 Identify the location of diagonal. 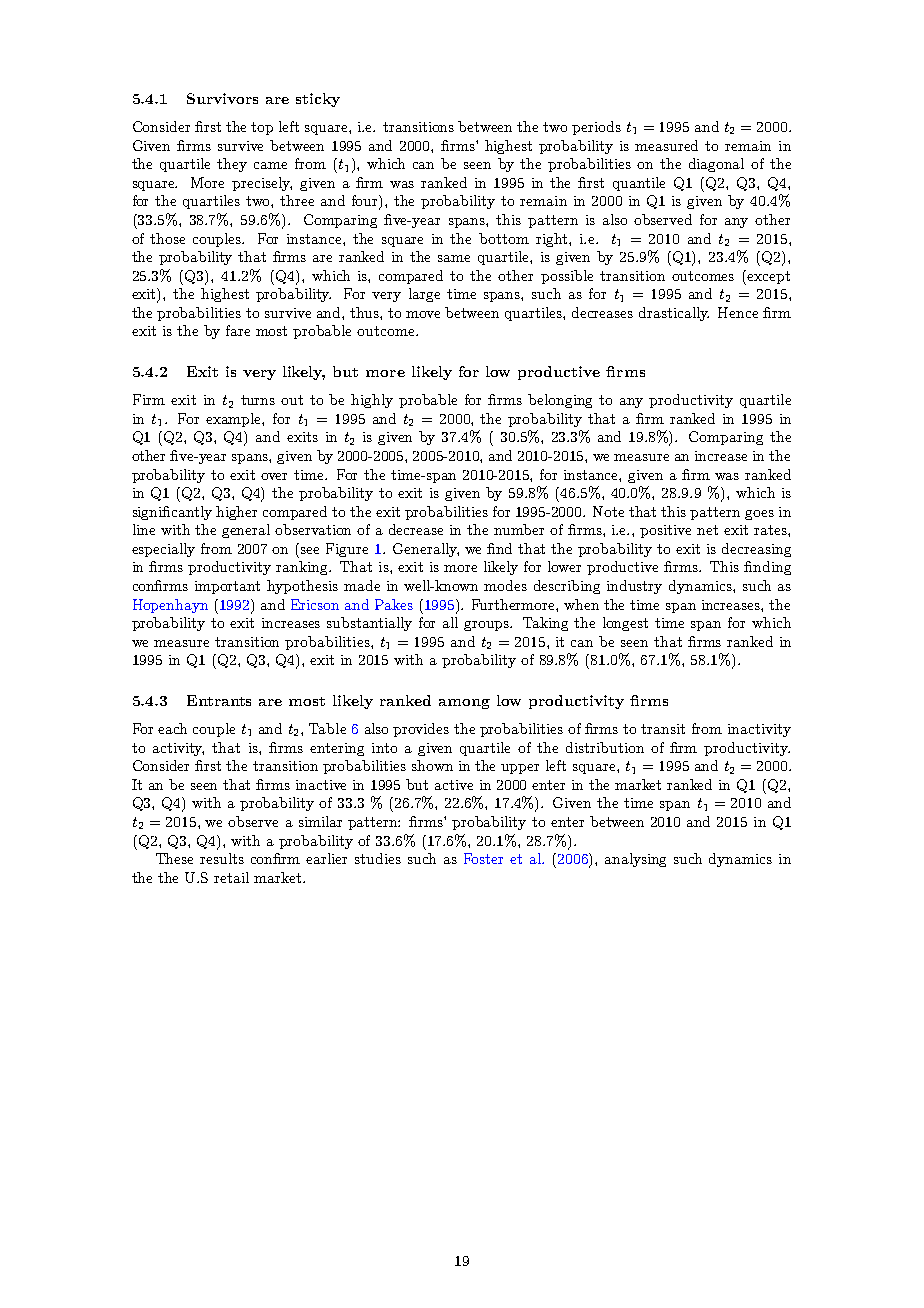
(716, 165).
